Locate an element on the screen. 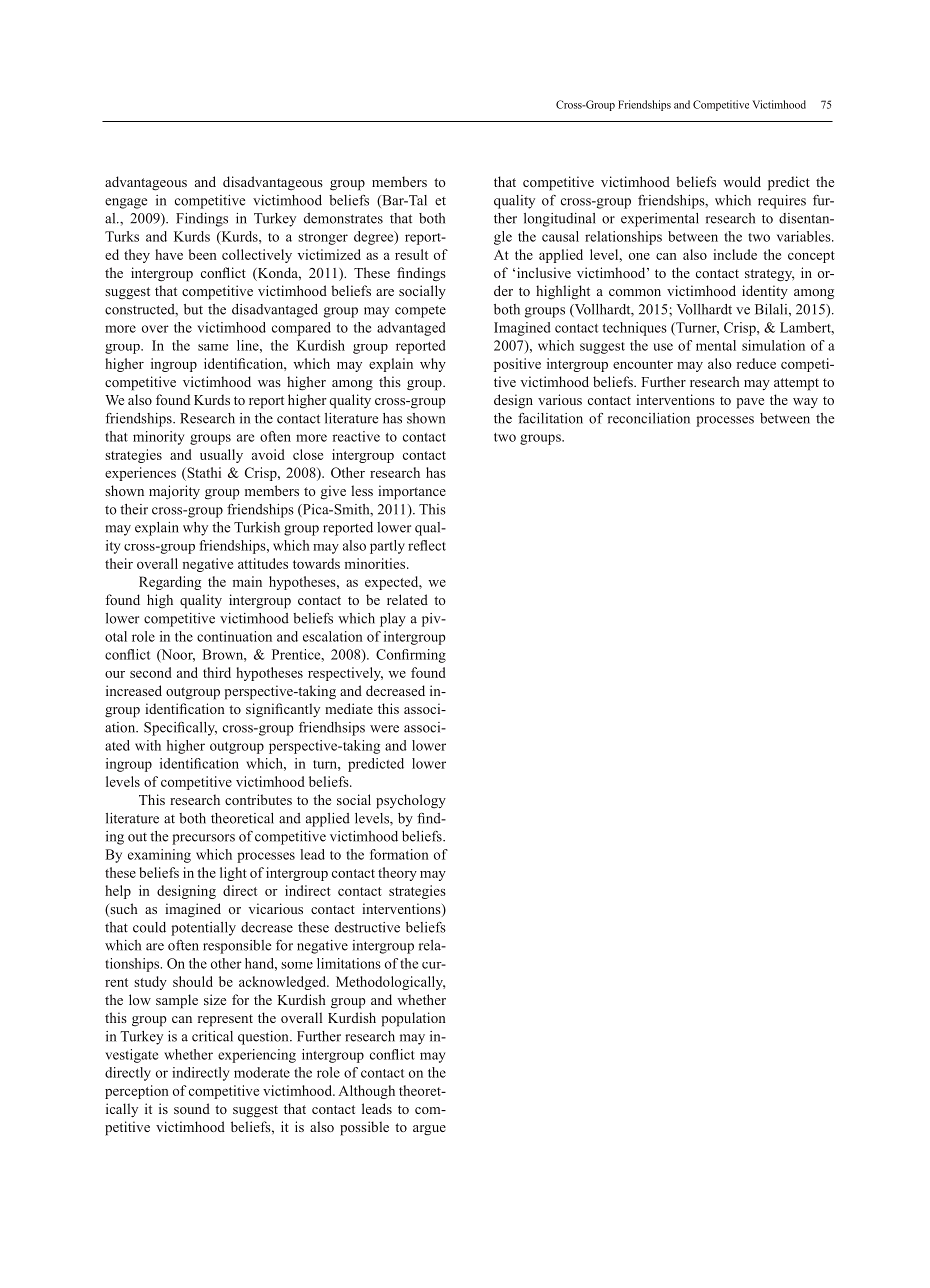 This screenshot has height=1288, width=930. sound is located at coordinates (192, 1108).
